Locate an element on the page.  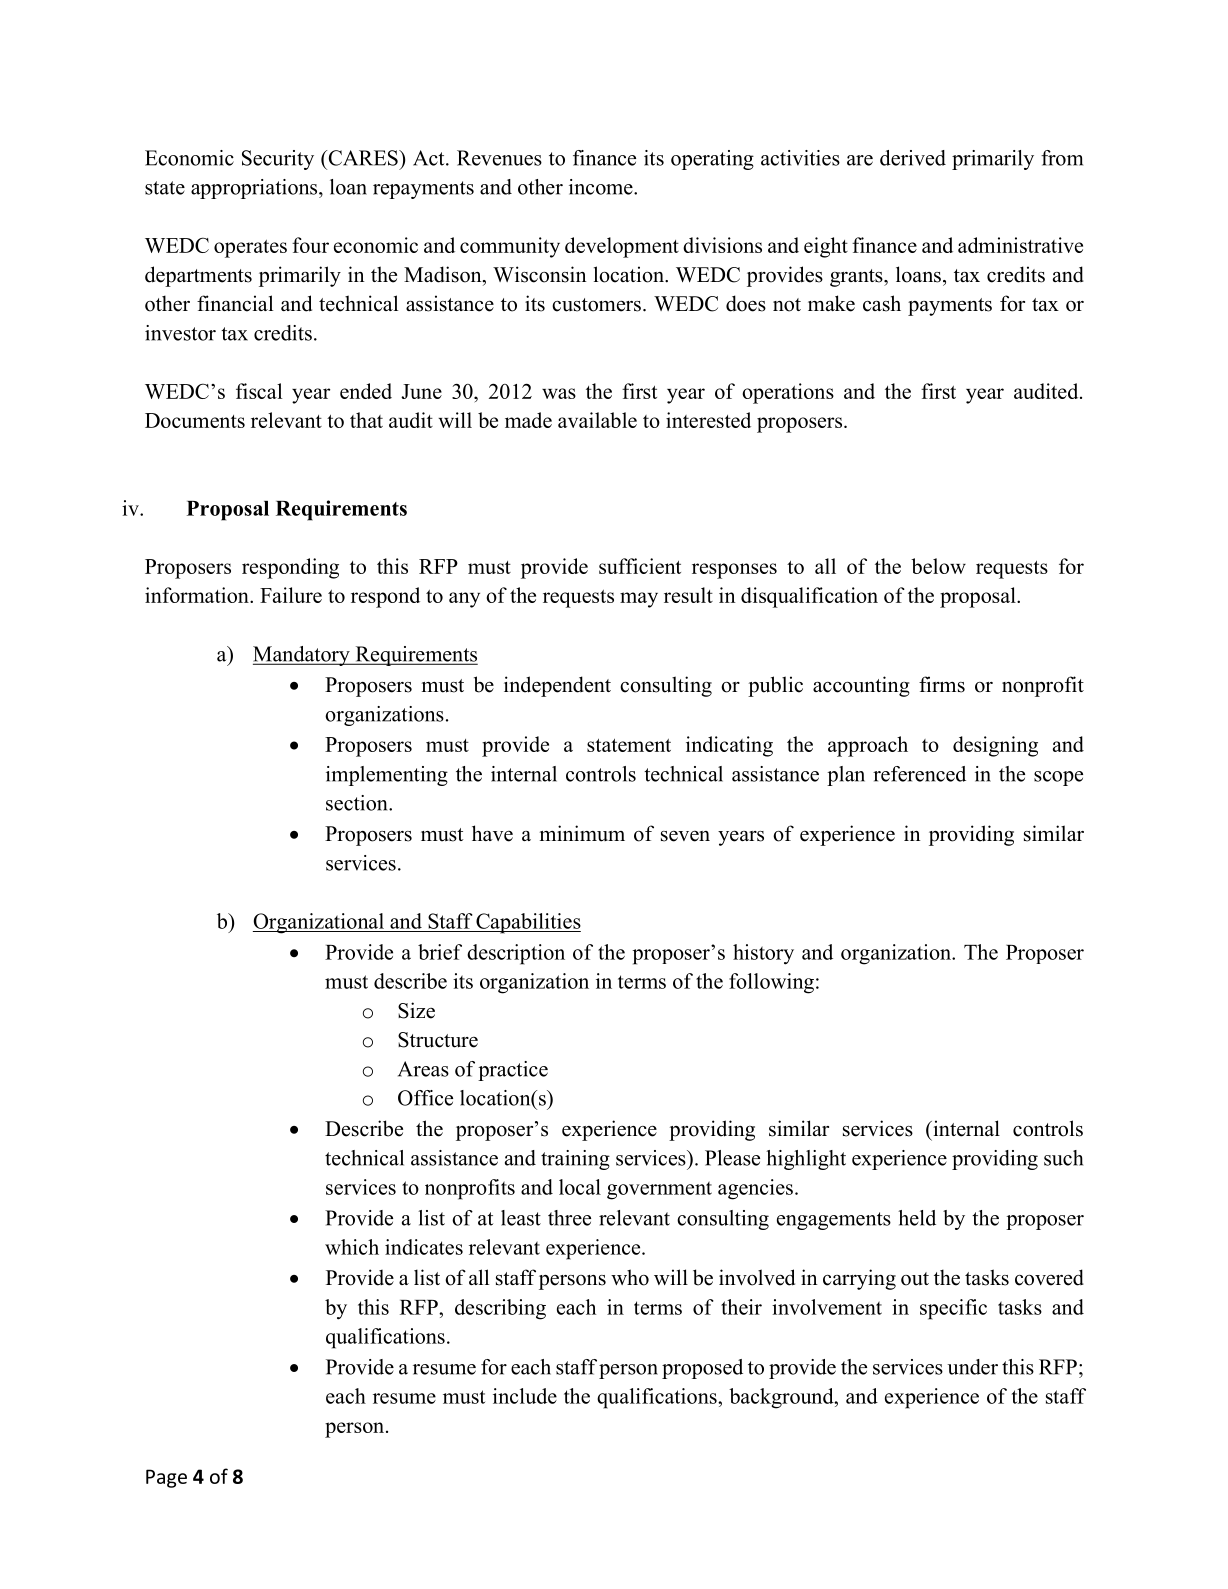
may is located at coordinates (639, 600).
